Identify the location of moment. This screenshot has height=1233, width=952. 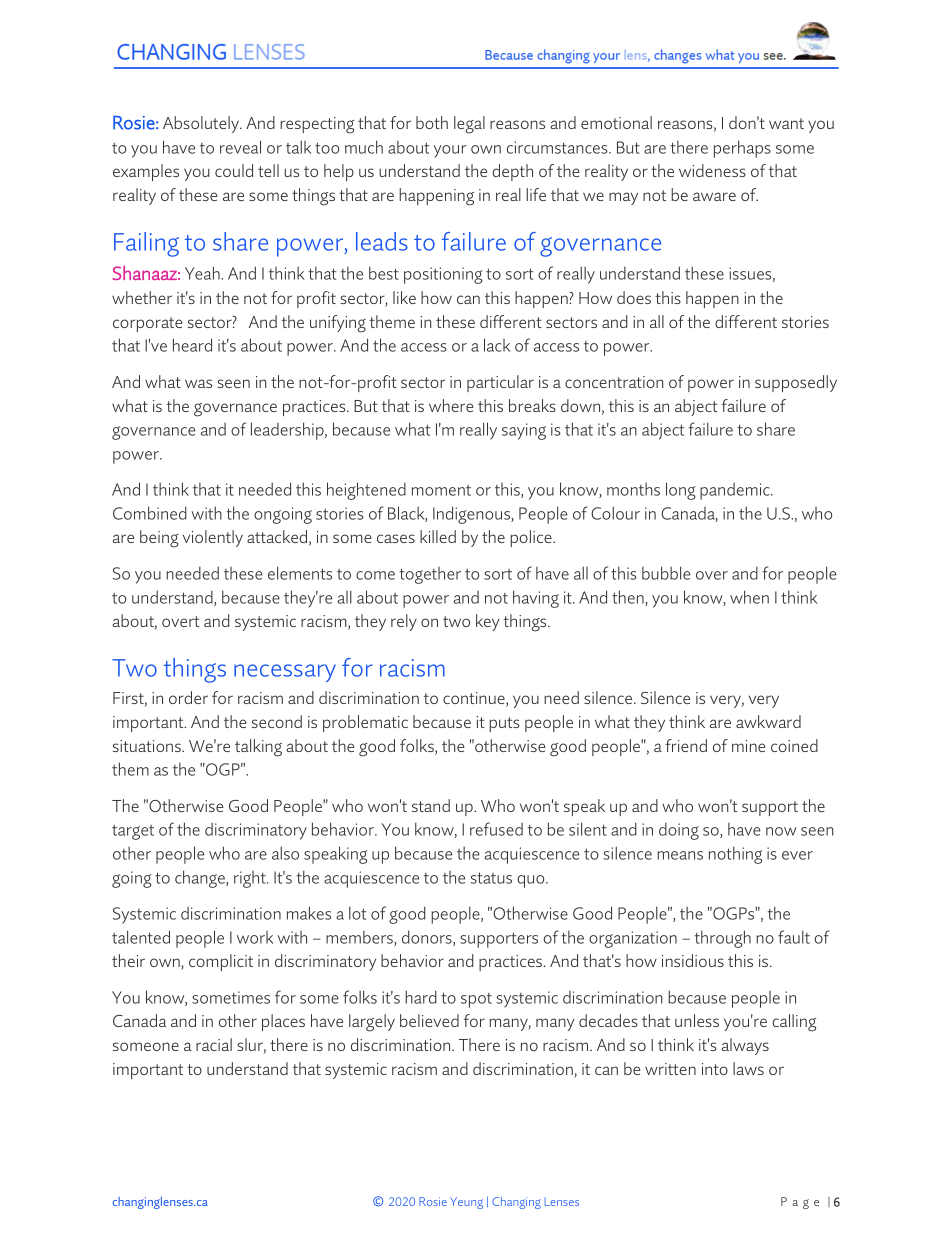
(441, 490).
